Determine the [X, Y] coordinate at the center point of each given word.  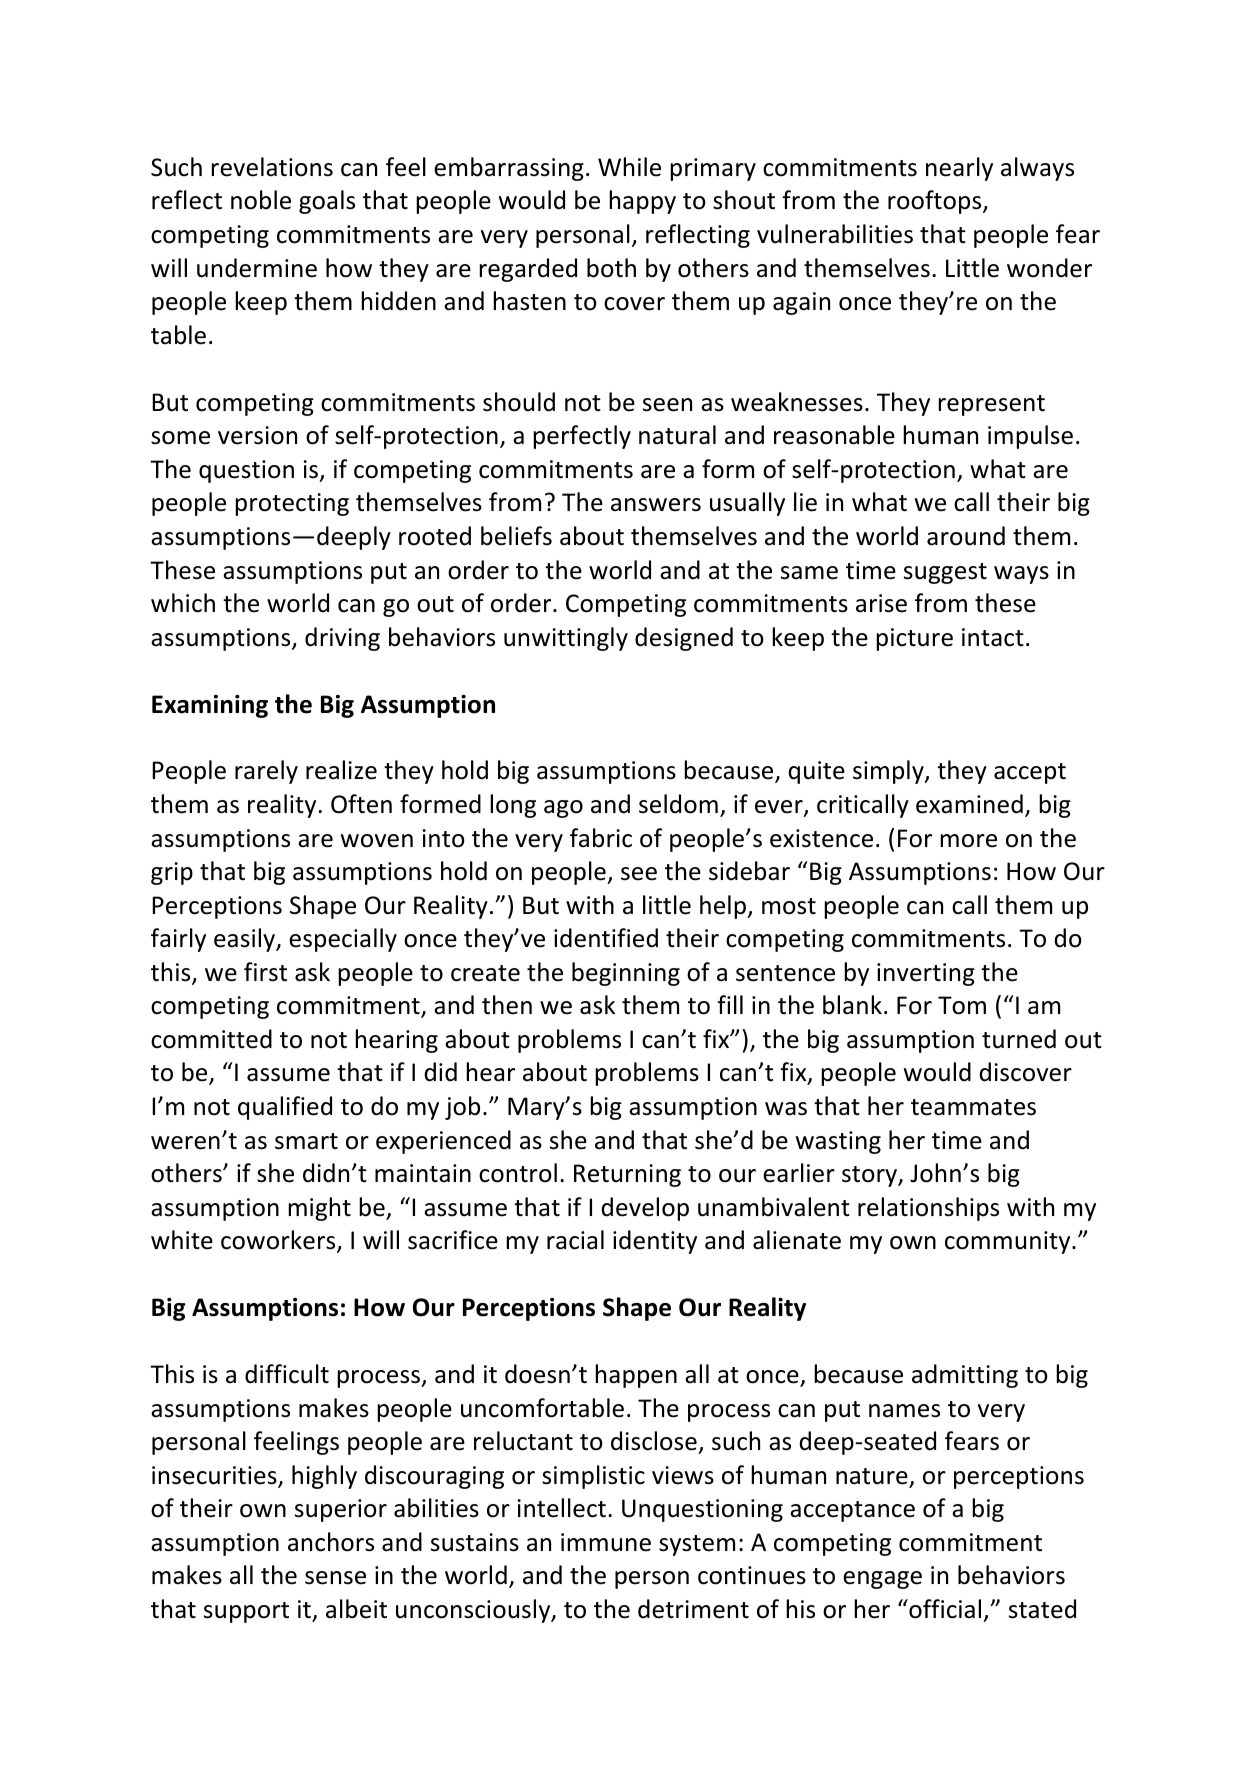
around [966, 536]
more [968, 841]
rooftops [936, 202]
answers [656, 505]
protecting [292, 504]
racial [575, 1240]
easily [246, 940]
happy [642, 202]
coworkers [279, 1241]
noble [261, 200]
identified [606, 938]
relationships [928, 1209]
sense [335, 1578]
